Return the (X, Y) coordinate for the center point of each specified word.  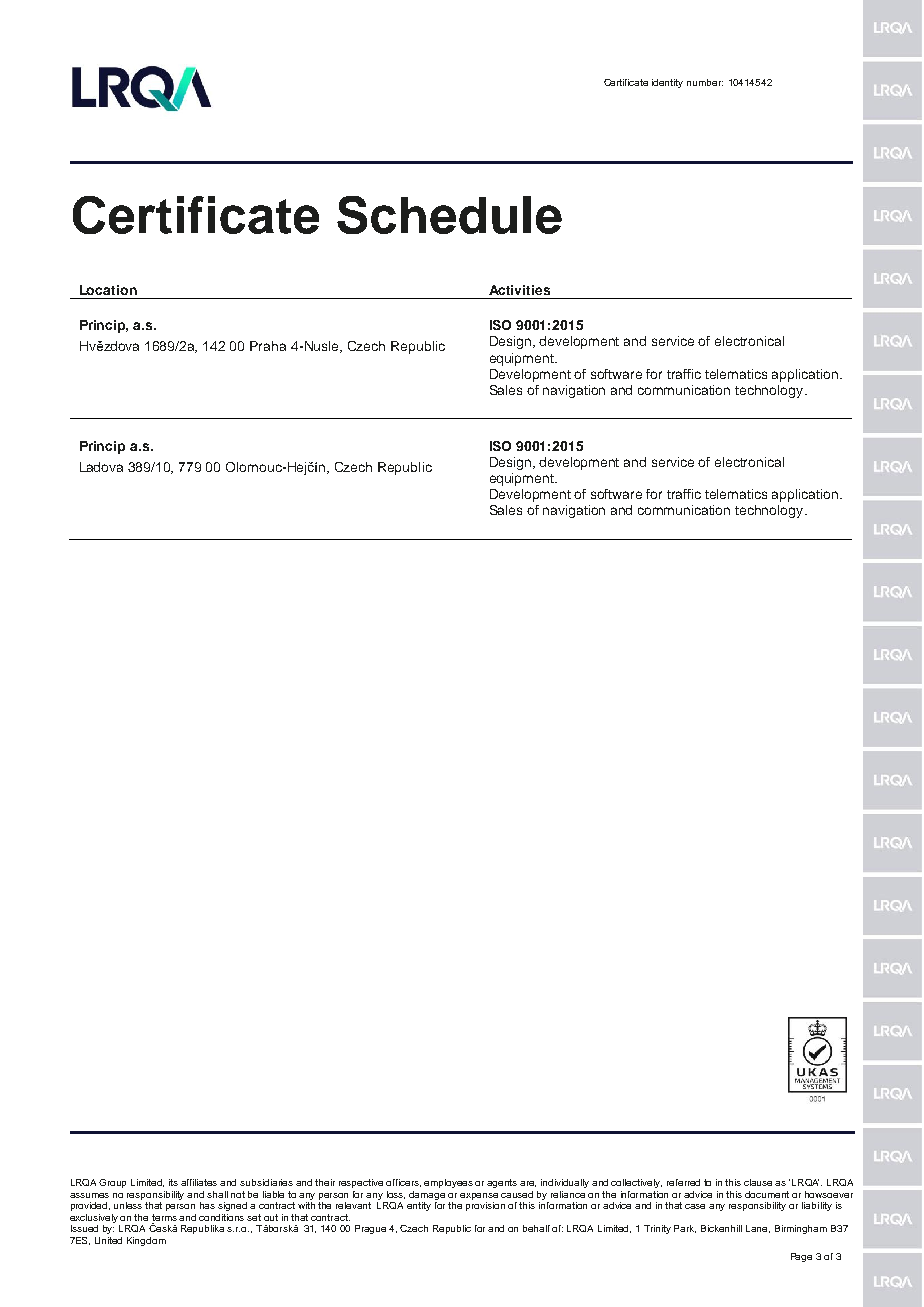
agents (502, 1183)
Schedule (449, 215)
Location (108, 290)
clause (758, 1182)
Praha (268, 346)
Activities (519, 290)
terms (166, 1217)
